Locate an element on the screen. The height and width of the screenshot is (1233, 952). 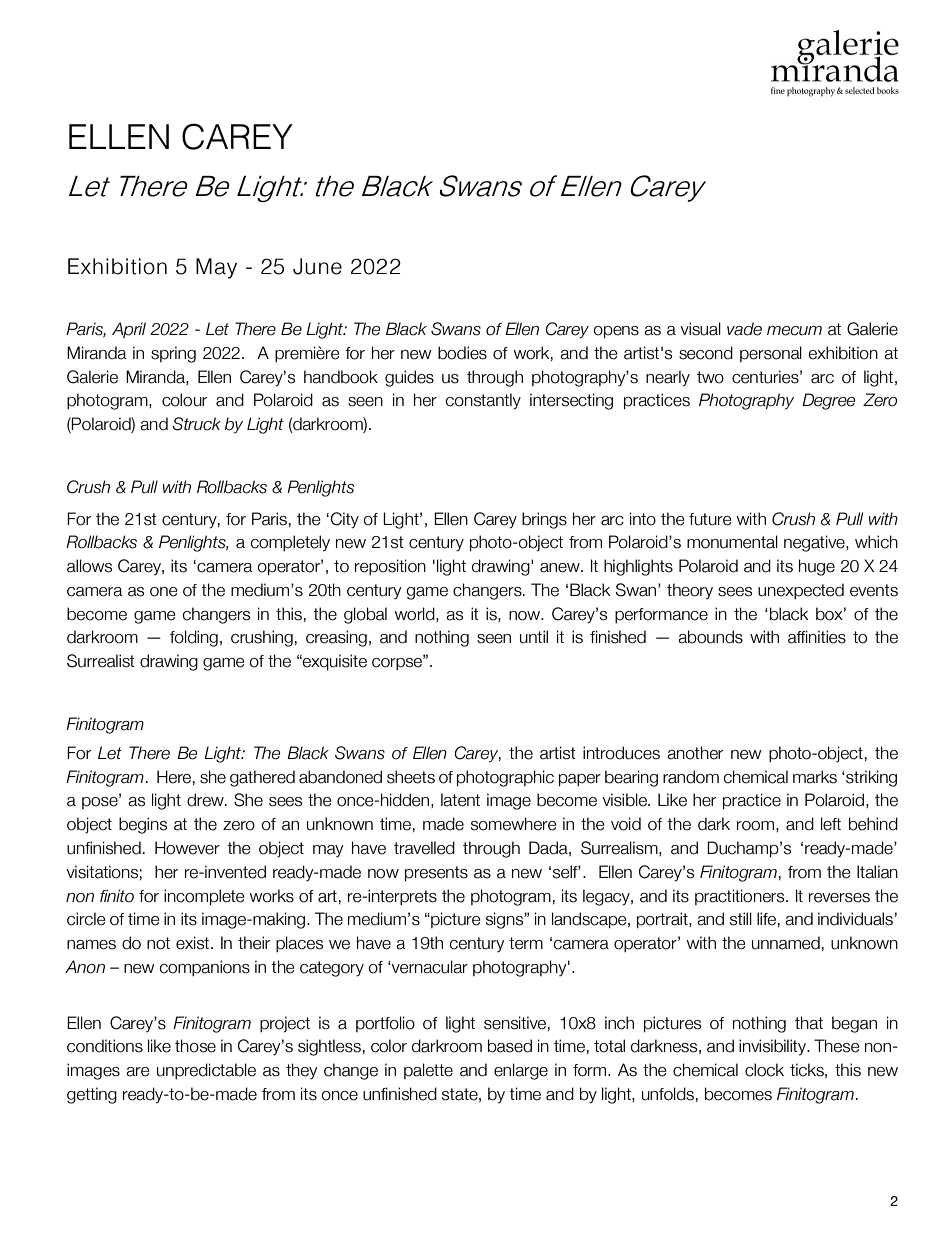
practitioners is located at coordinates (741, 897).
